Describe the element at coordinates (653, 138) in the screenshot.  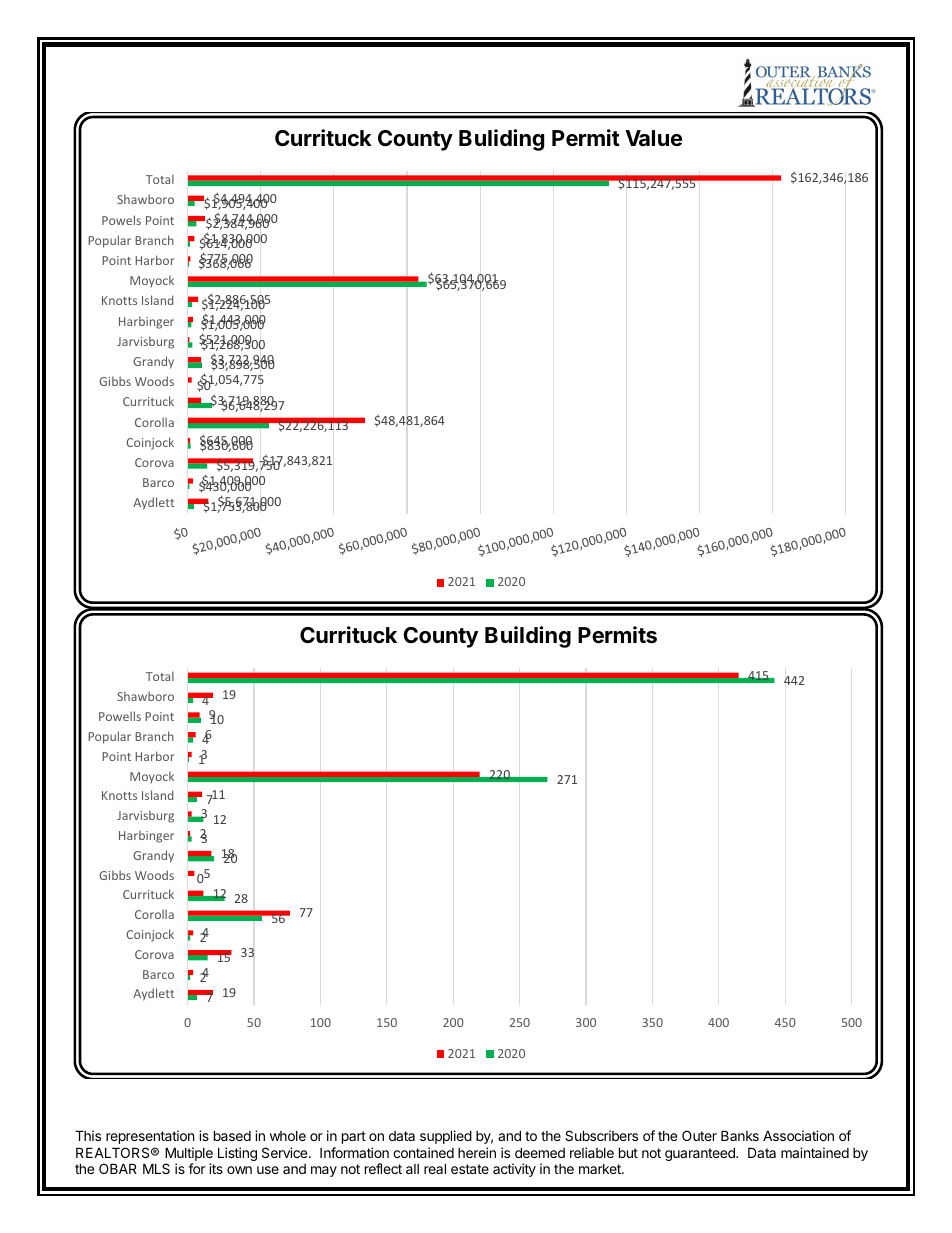
I see `Value` at that location.
